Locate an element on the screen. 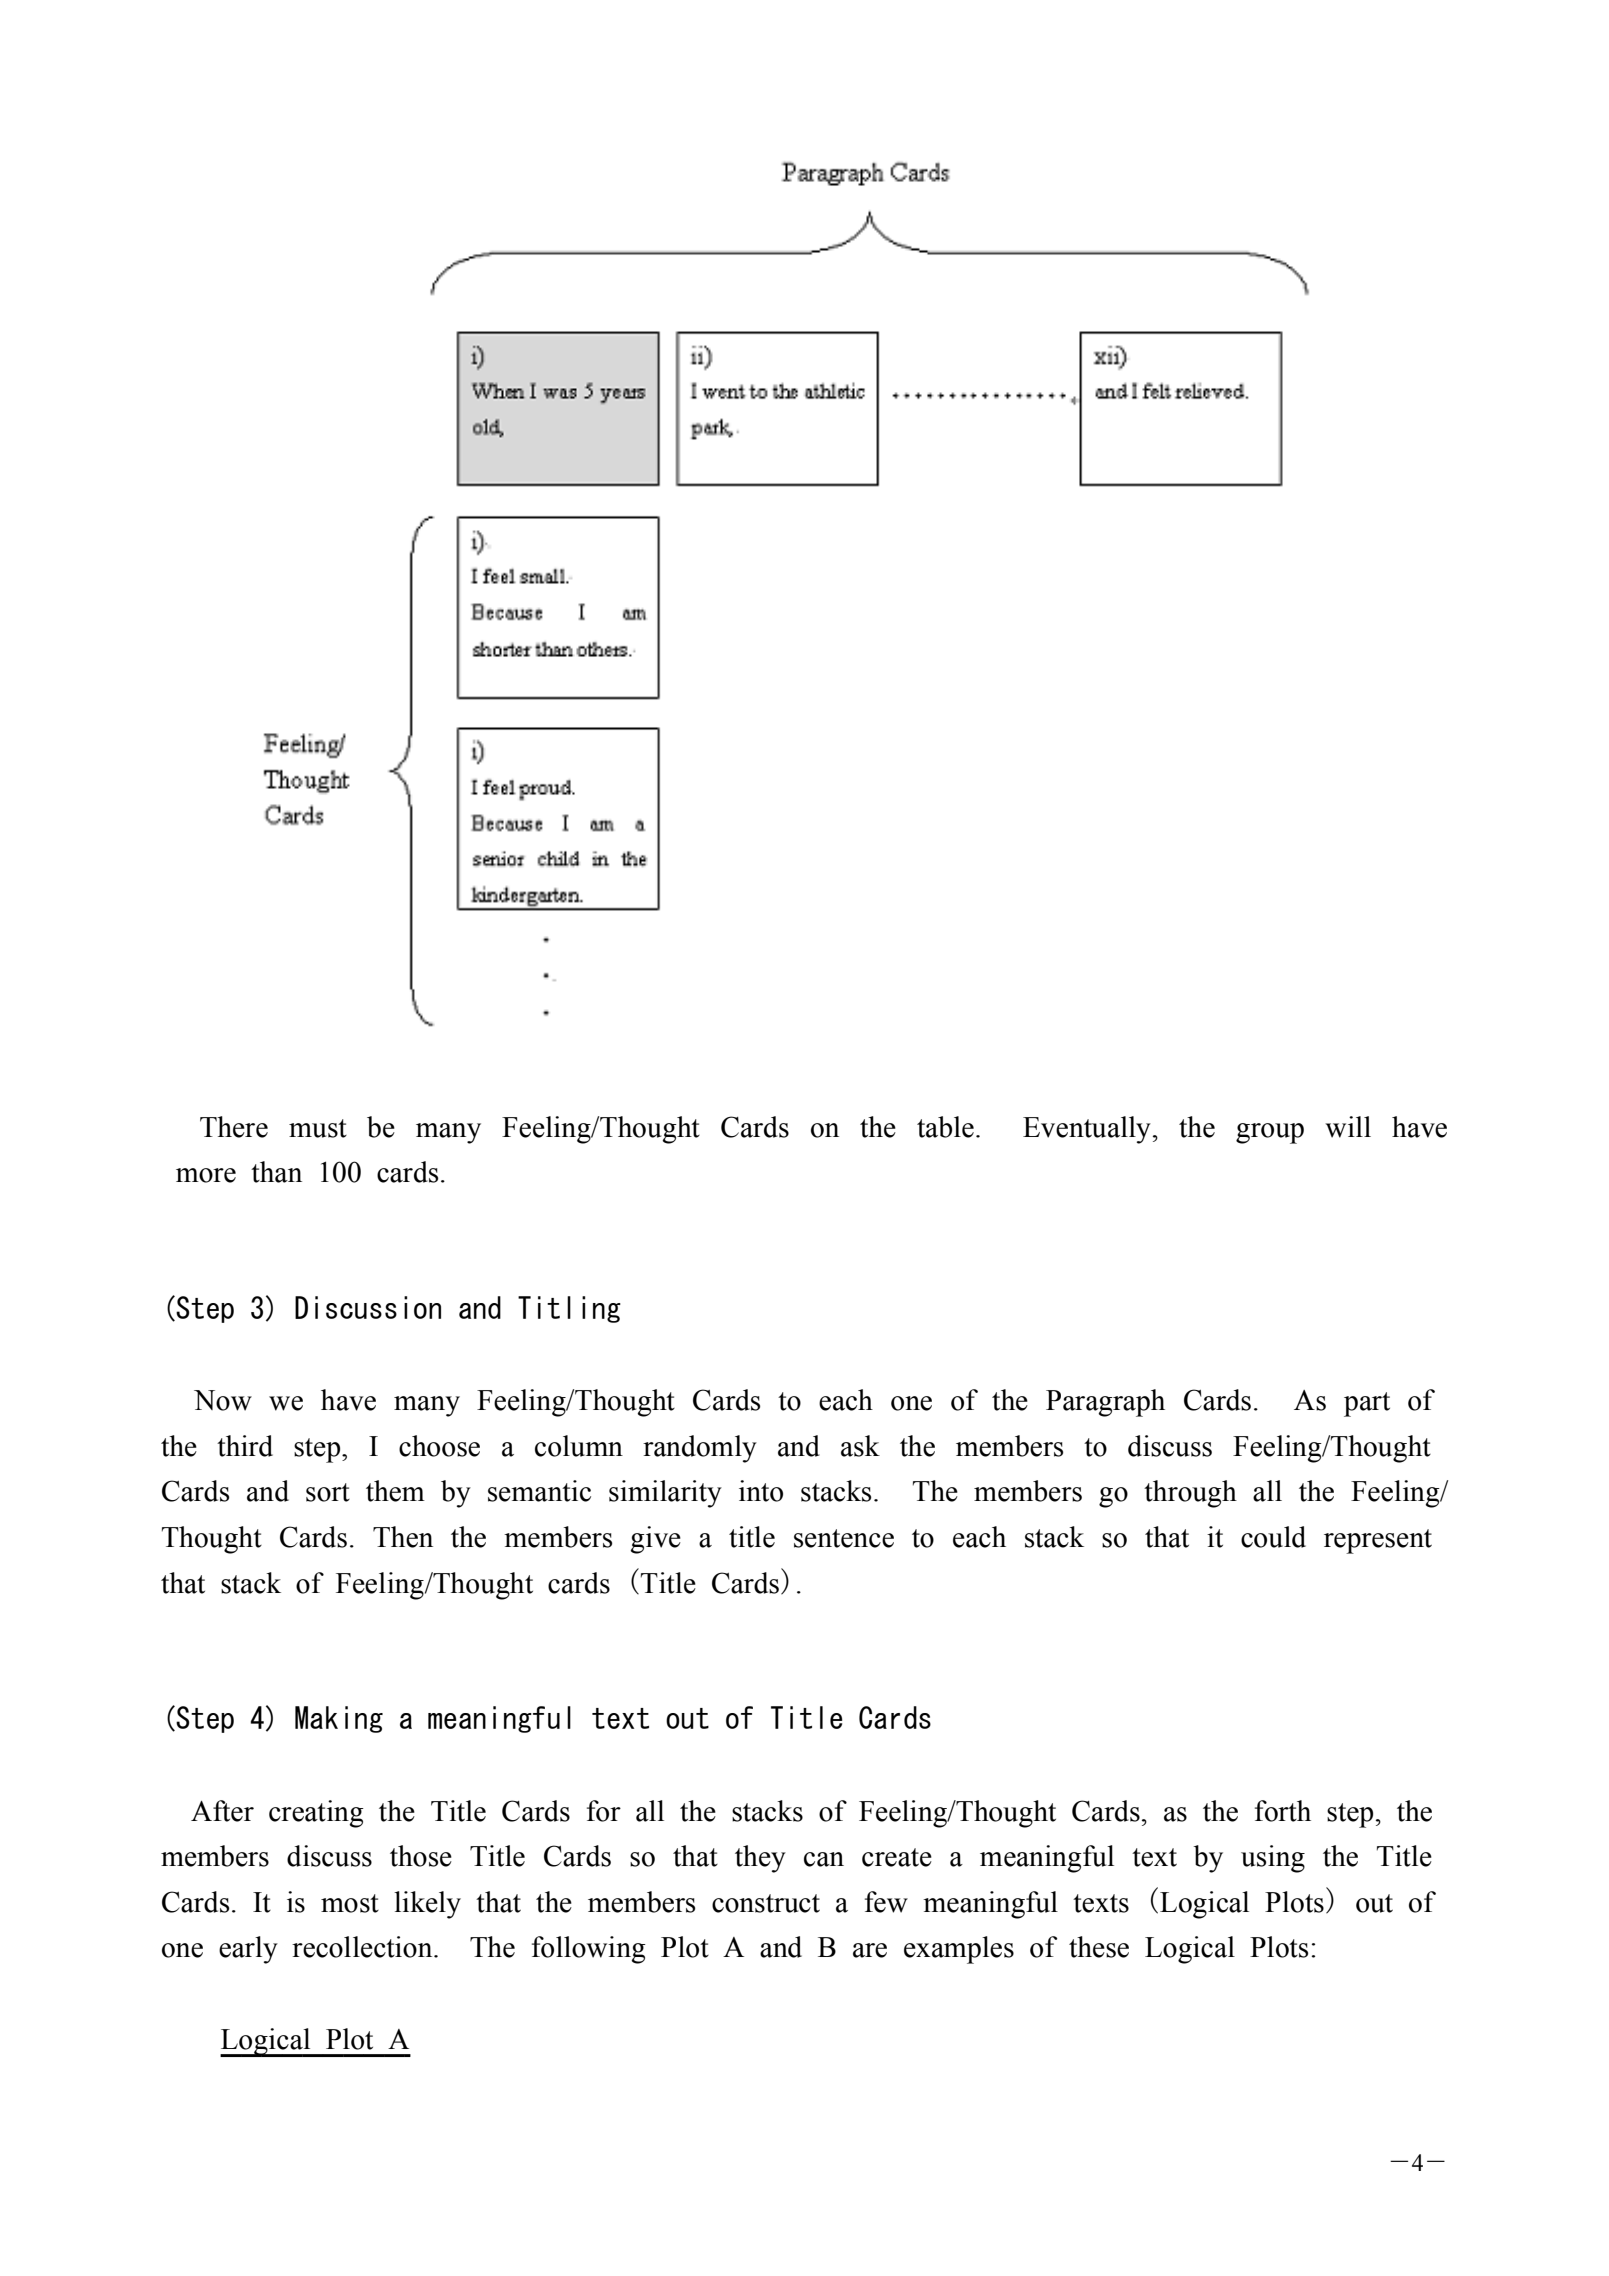 This screenshot has height=2276, width=1609. Then is located at coordinates (403, 1537).
